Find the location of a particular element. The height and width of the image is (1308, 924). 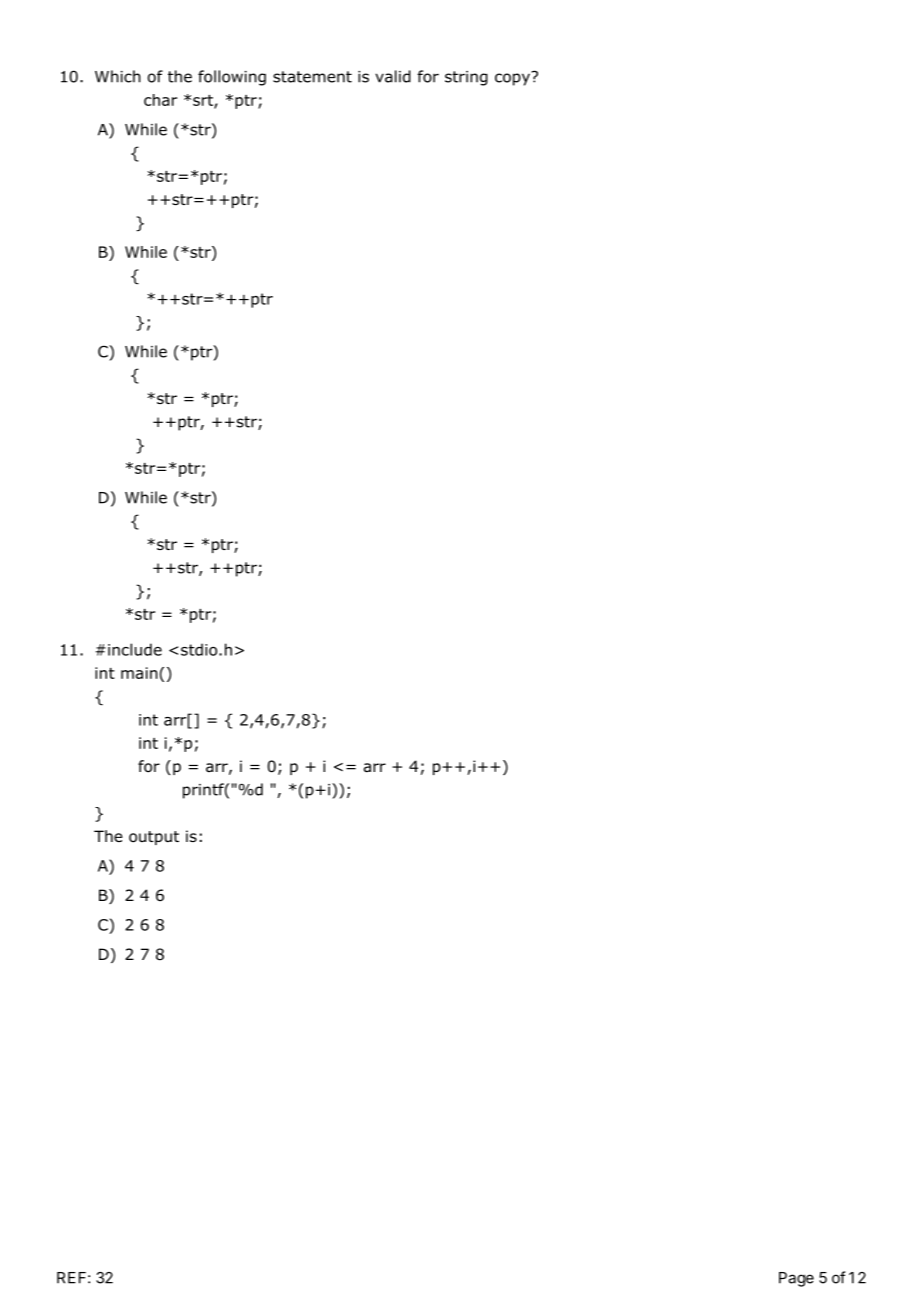

output is located at coordinates (154, 838).
